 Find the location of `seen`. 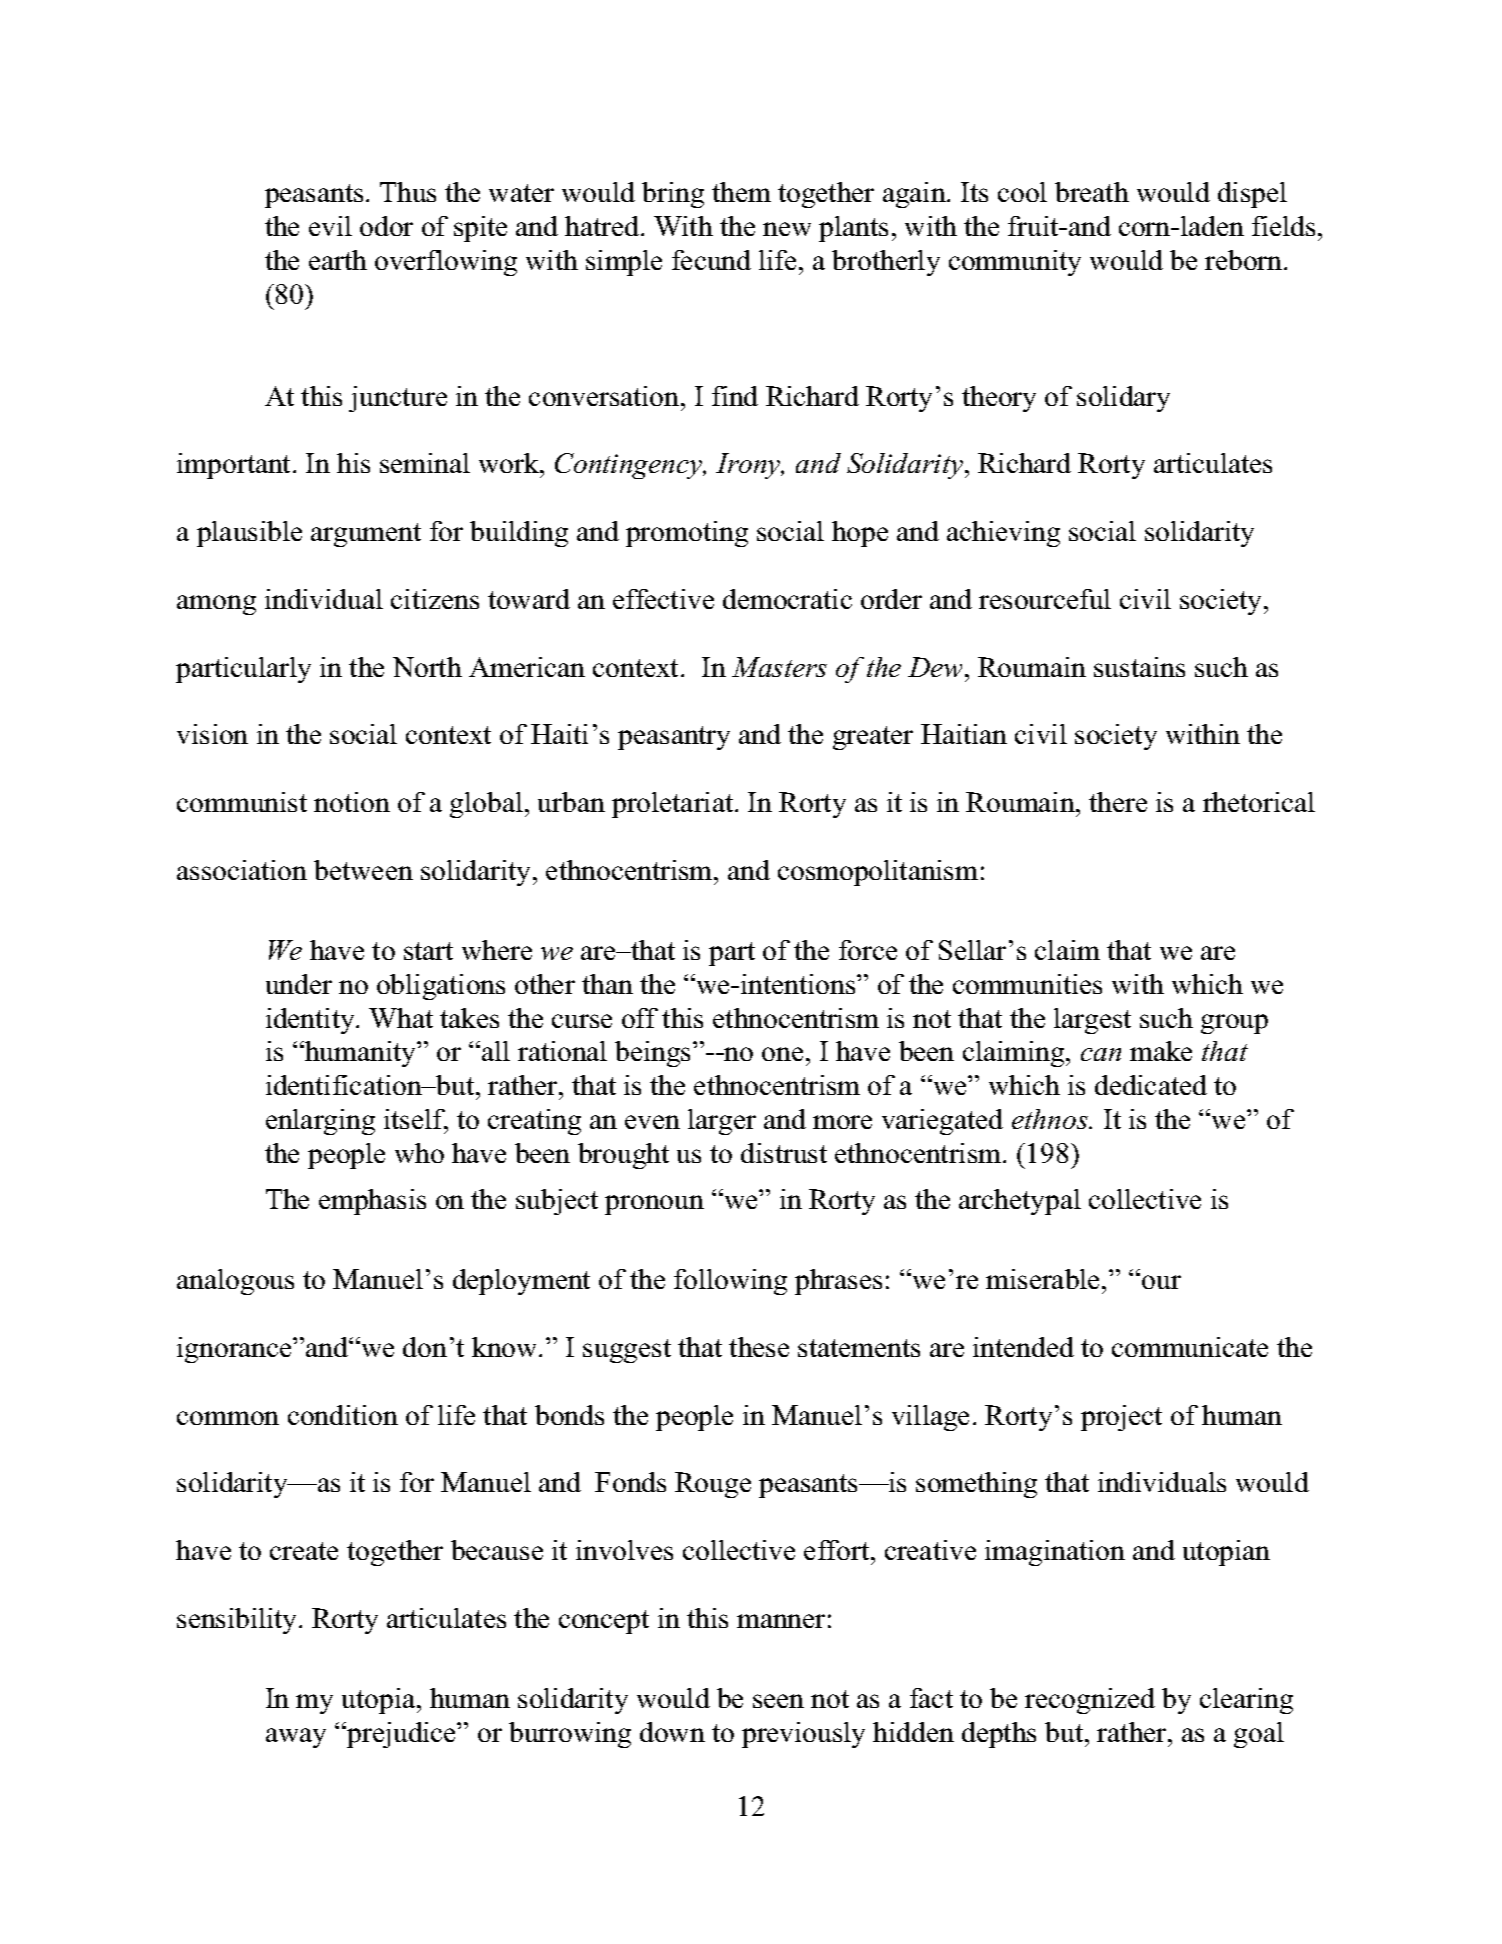

seen is located at coordinates (778, 1701).
